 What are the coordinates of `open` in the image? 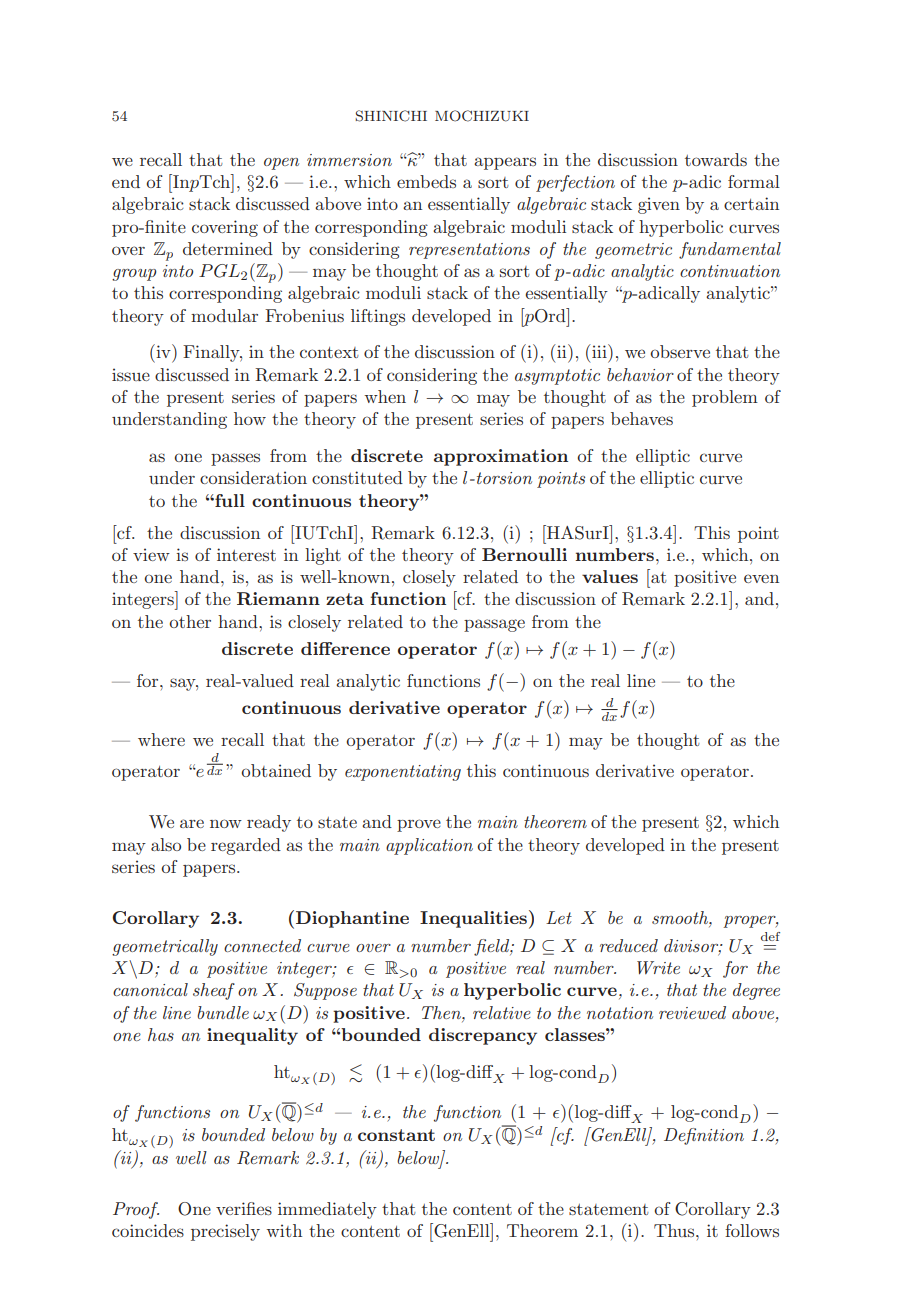 It's located at (281, 164).
